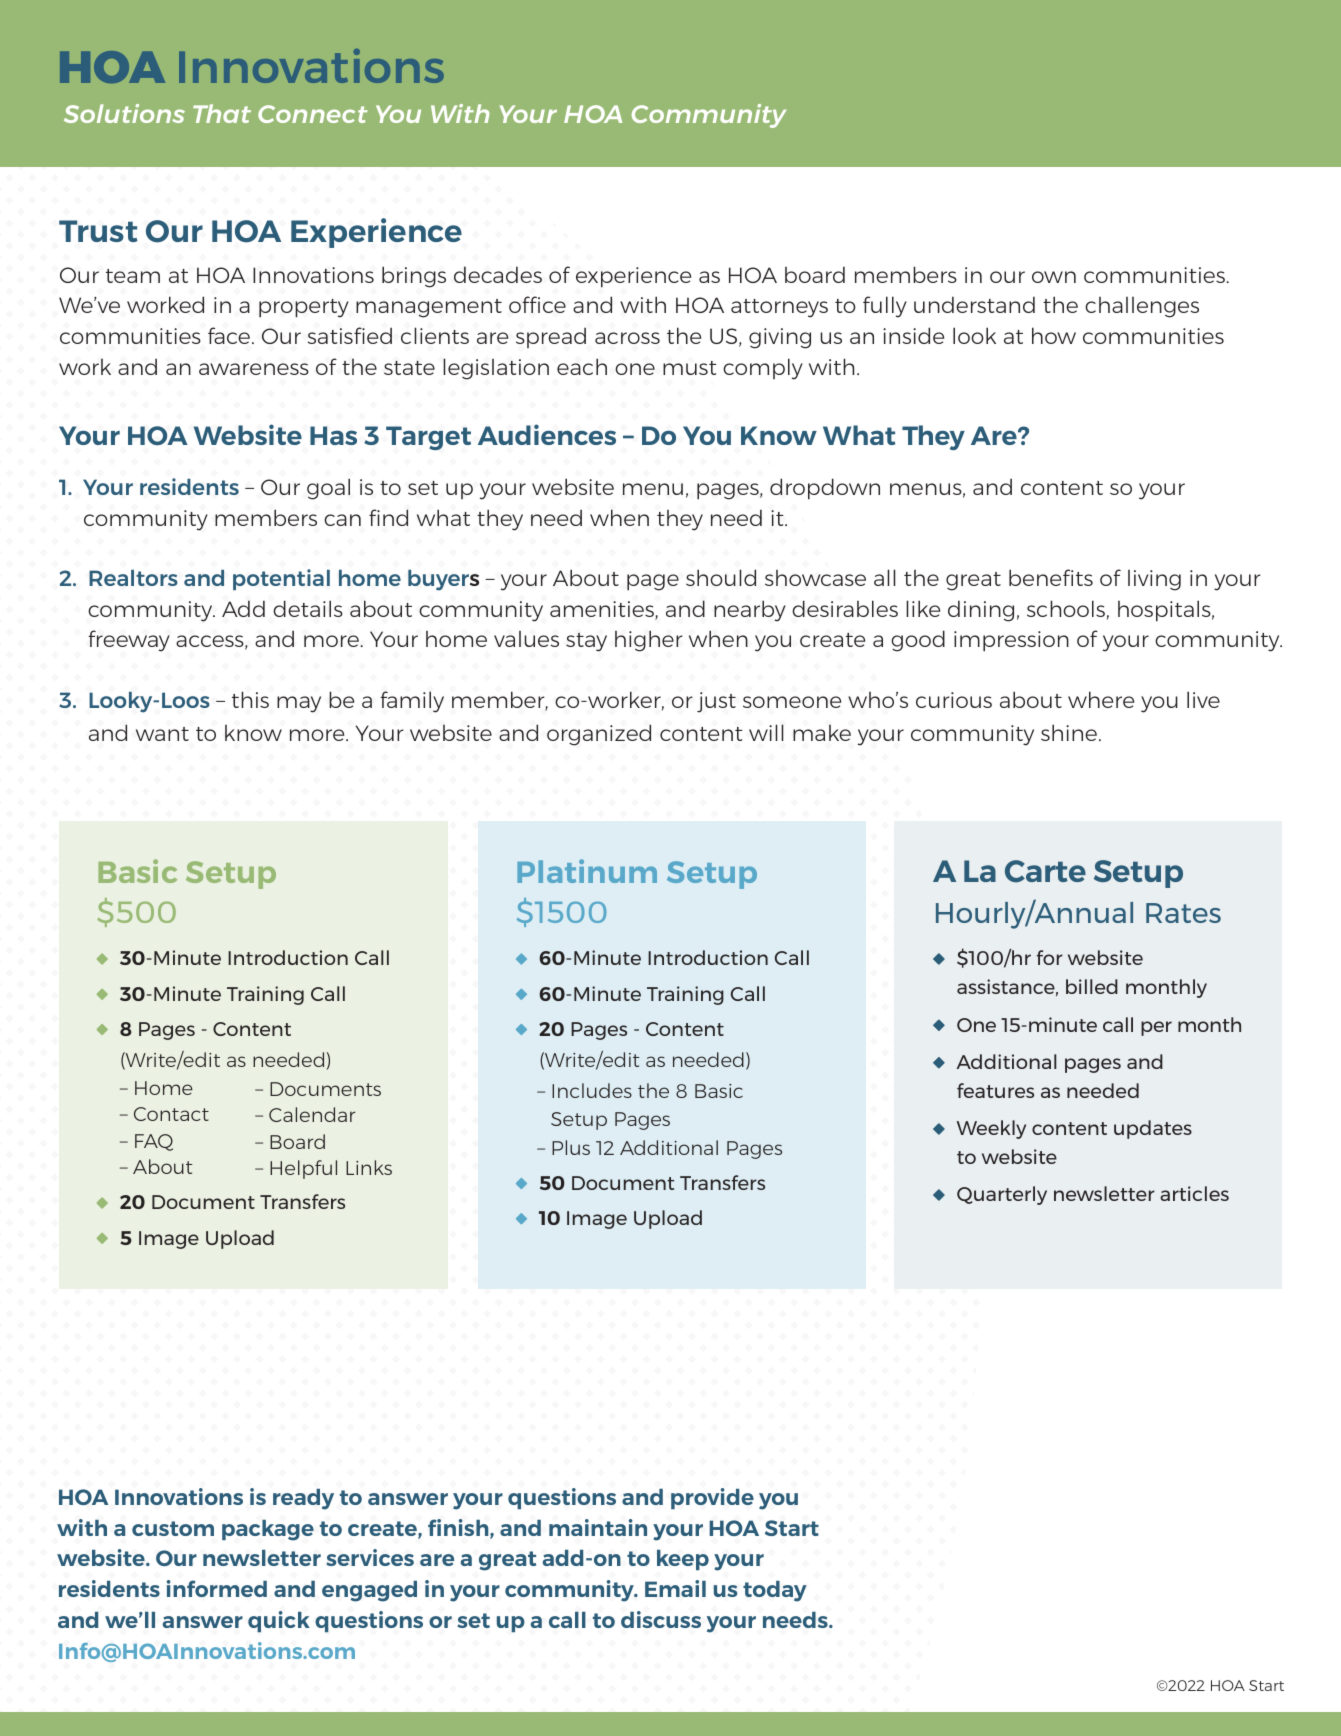 The image size is (1341, 1736). What do you see at coordinates (171, 1114) in the screenshot?
I see `Contact` at bounding box center [171, 1114].
